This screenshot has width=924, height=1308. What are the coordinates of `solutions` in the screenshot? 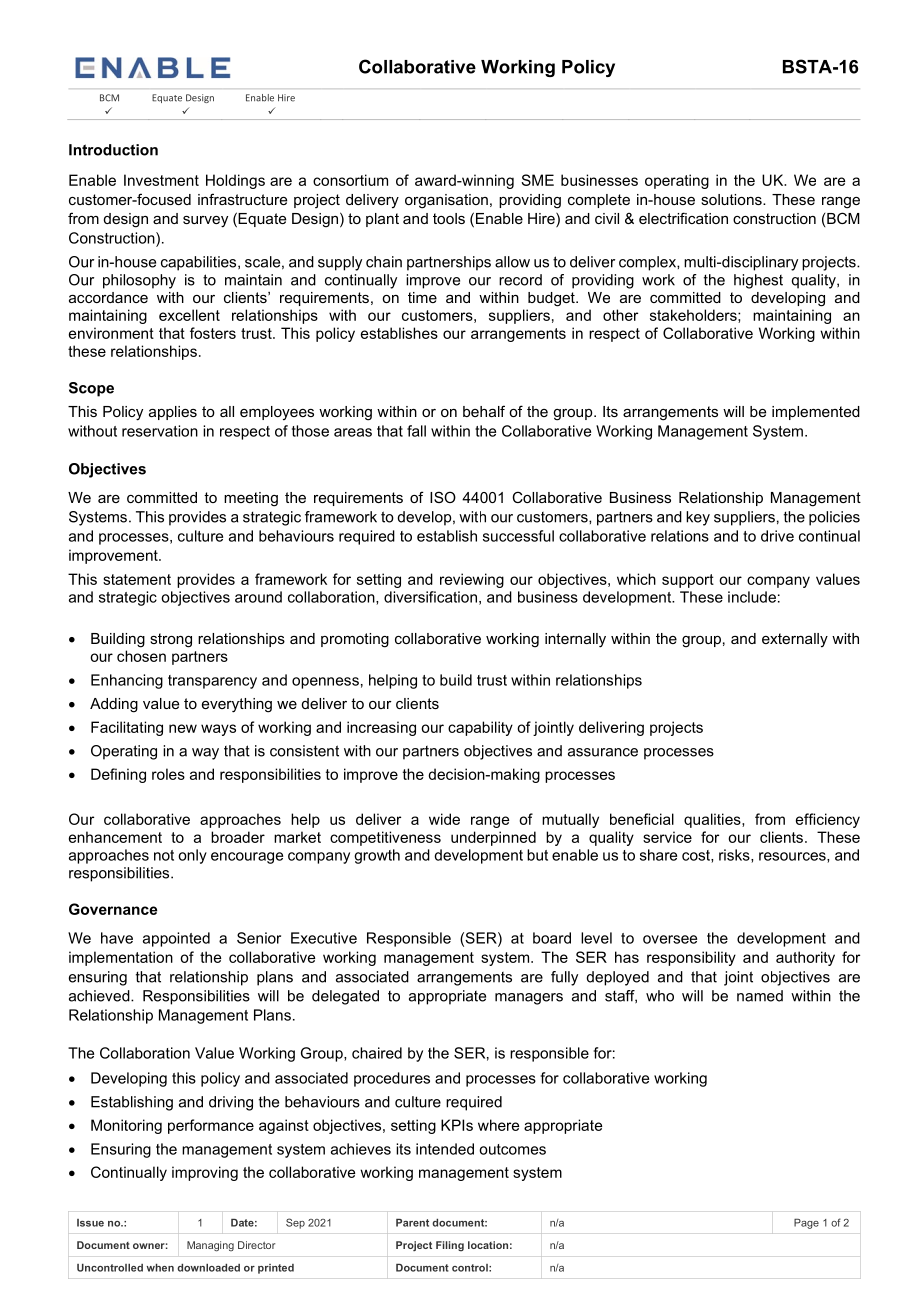 It's located at (732, 199).
